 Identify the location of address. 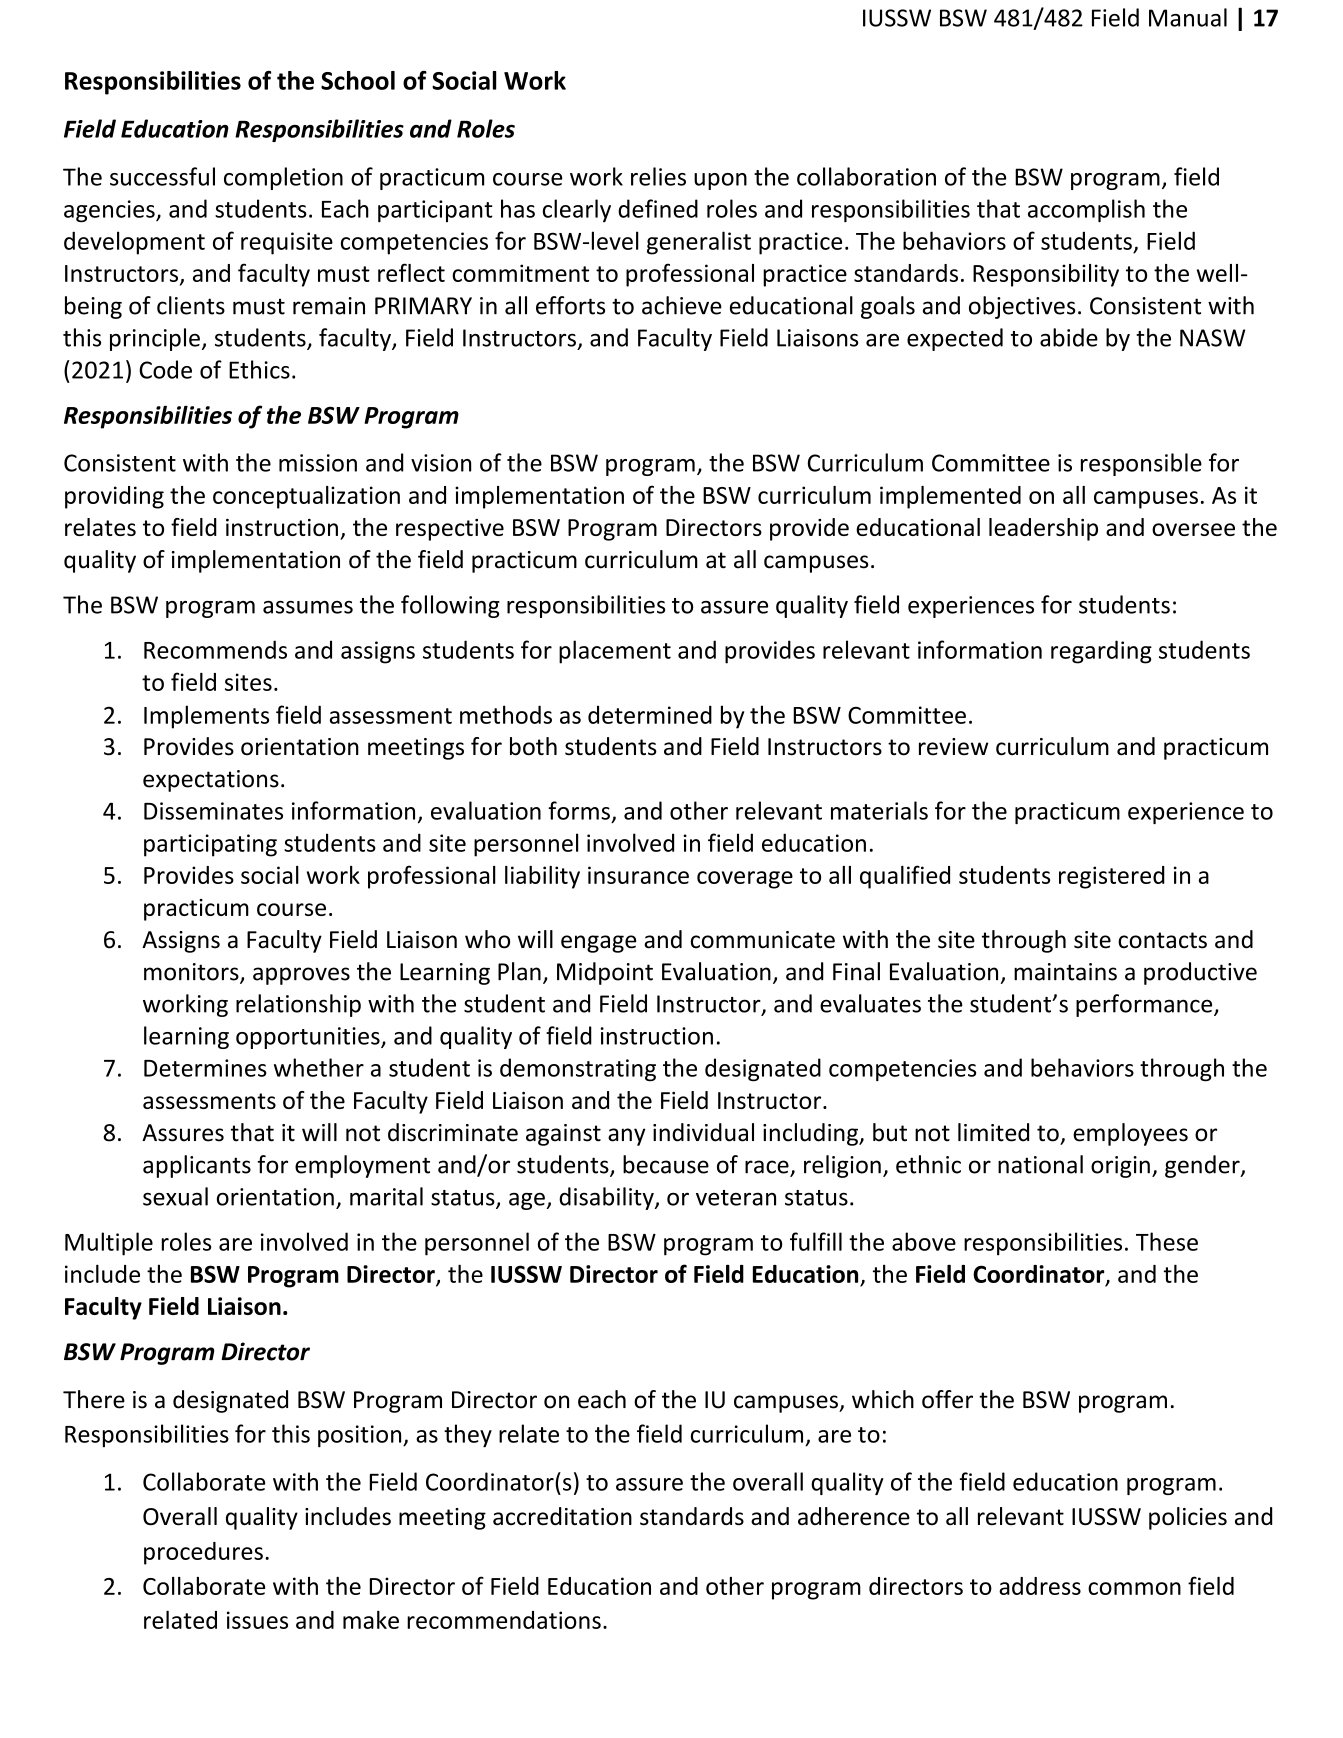
(1040, 1586).
